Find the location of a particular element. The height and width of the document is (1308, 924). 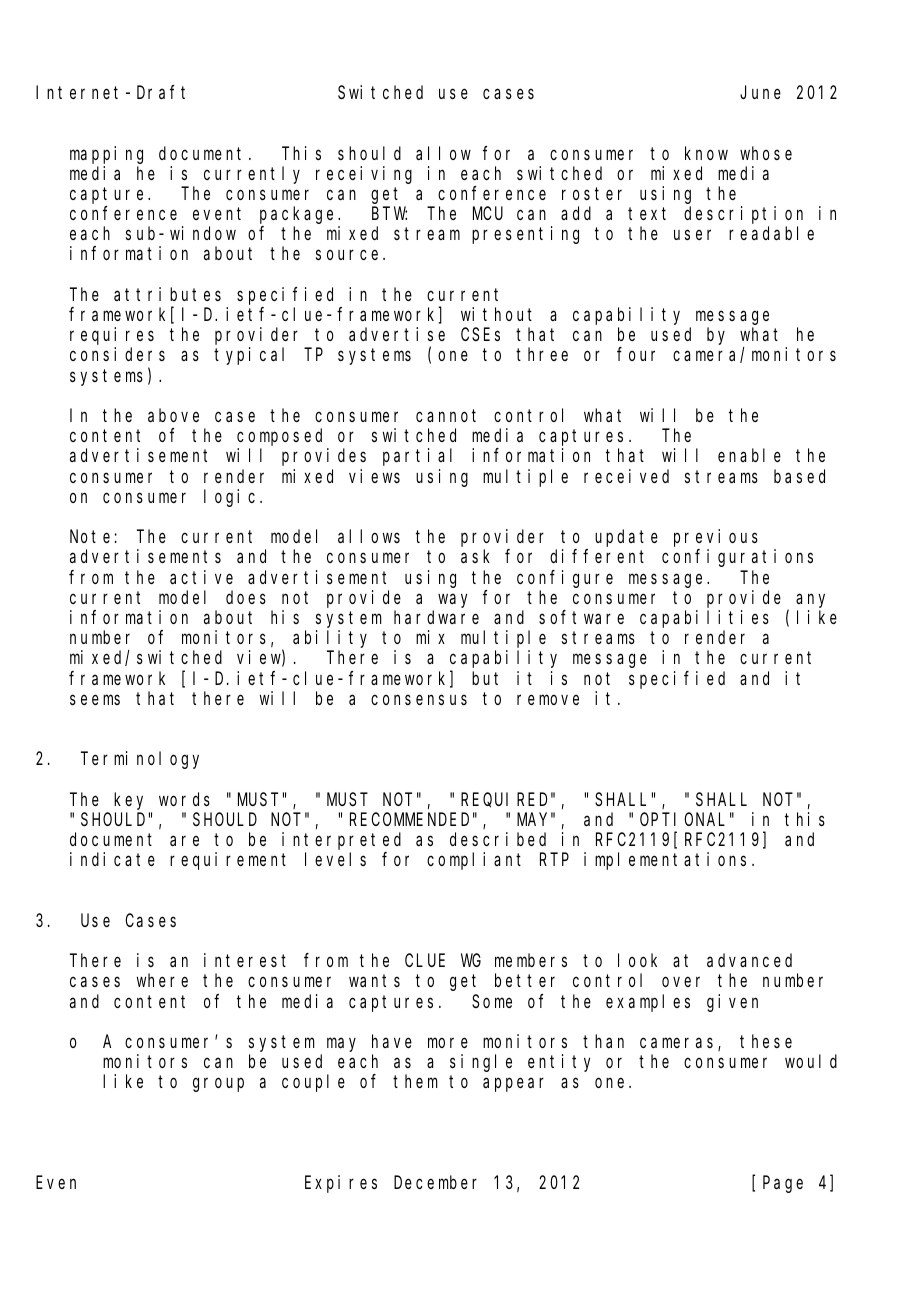

RTP is located at coordinates (554, 860).
